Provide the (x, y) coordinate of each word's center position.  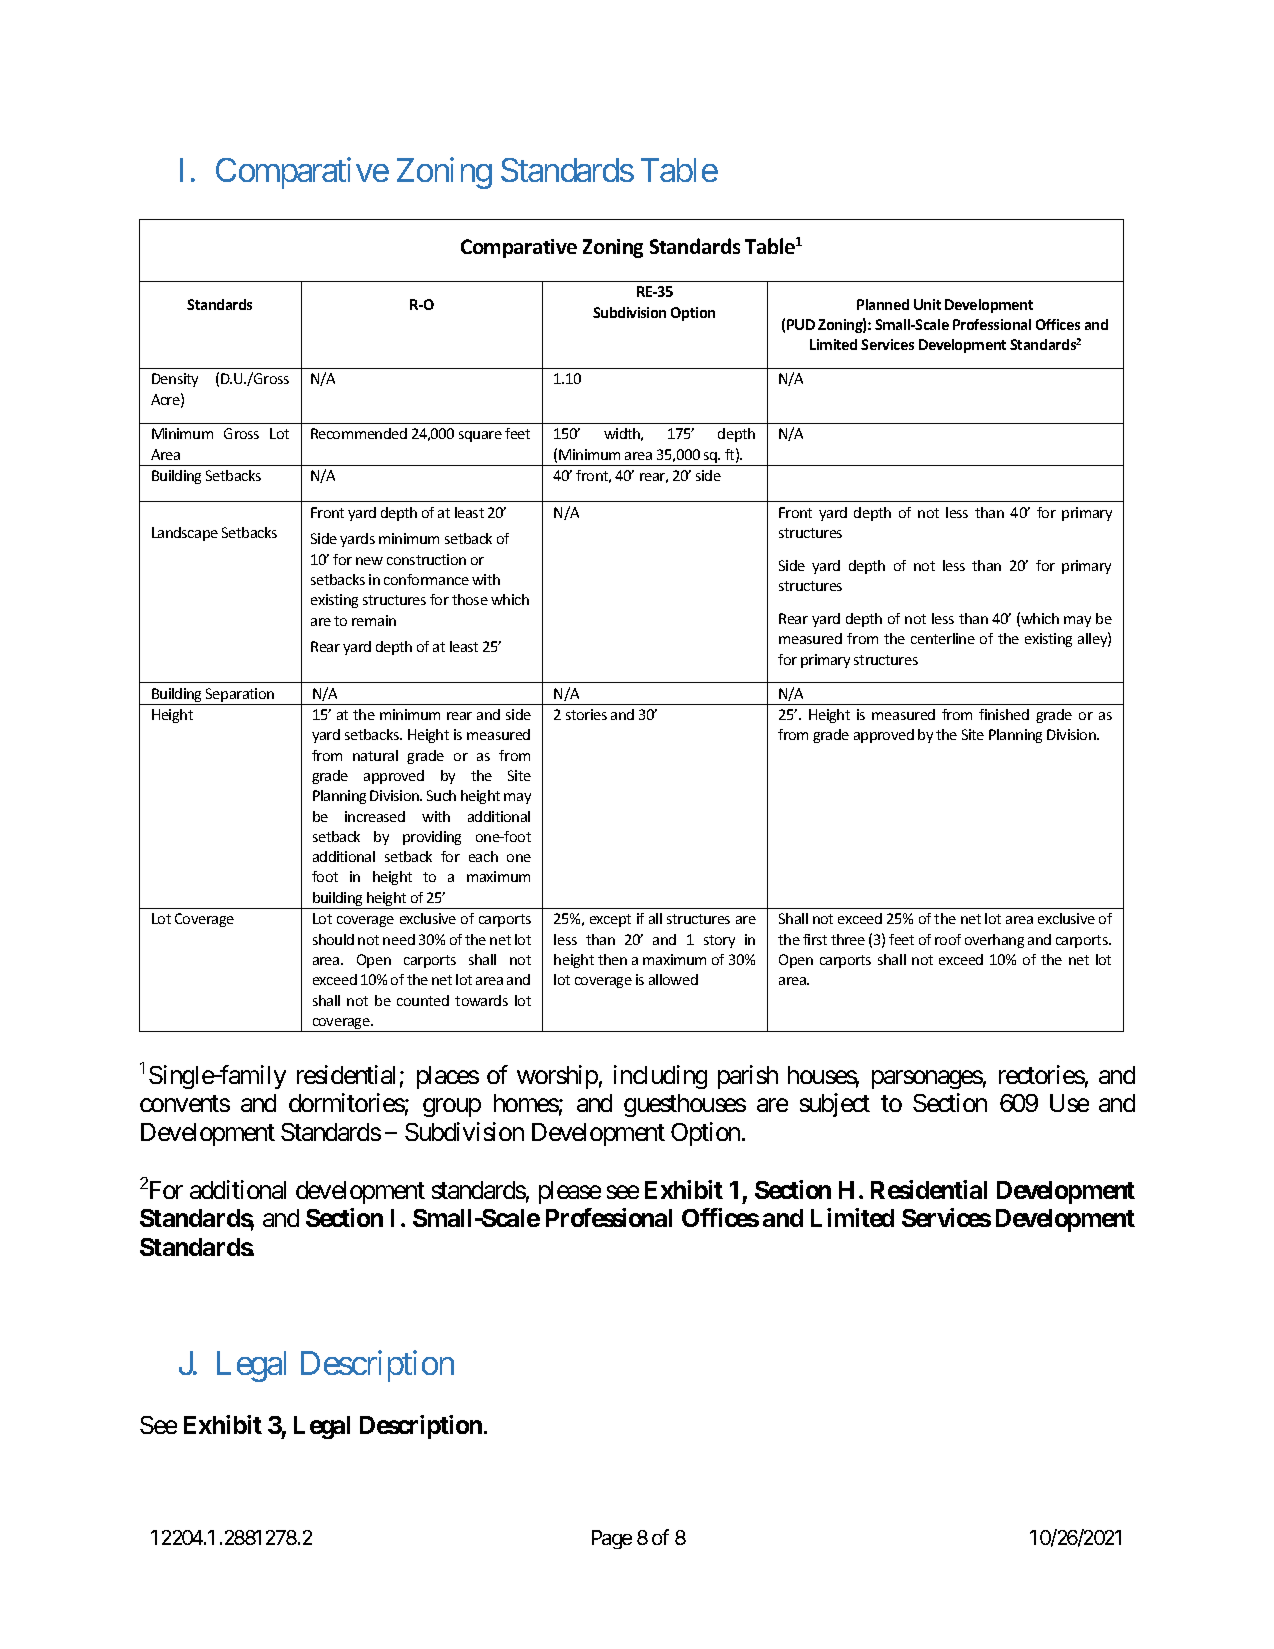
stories (586, 714)
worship (557, 1077)
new (369, 561)
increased (375, 816)
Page (612, 1539)
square (480, 436)
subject (835, 1105)
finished (1004, 714)
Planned (883, 304)
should (333, 939)
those (470, 599)
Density (175, 380)
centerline (943, 638)
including (660, 1077)
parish (748, 1077)
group (452, 1108)
